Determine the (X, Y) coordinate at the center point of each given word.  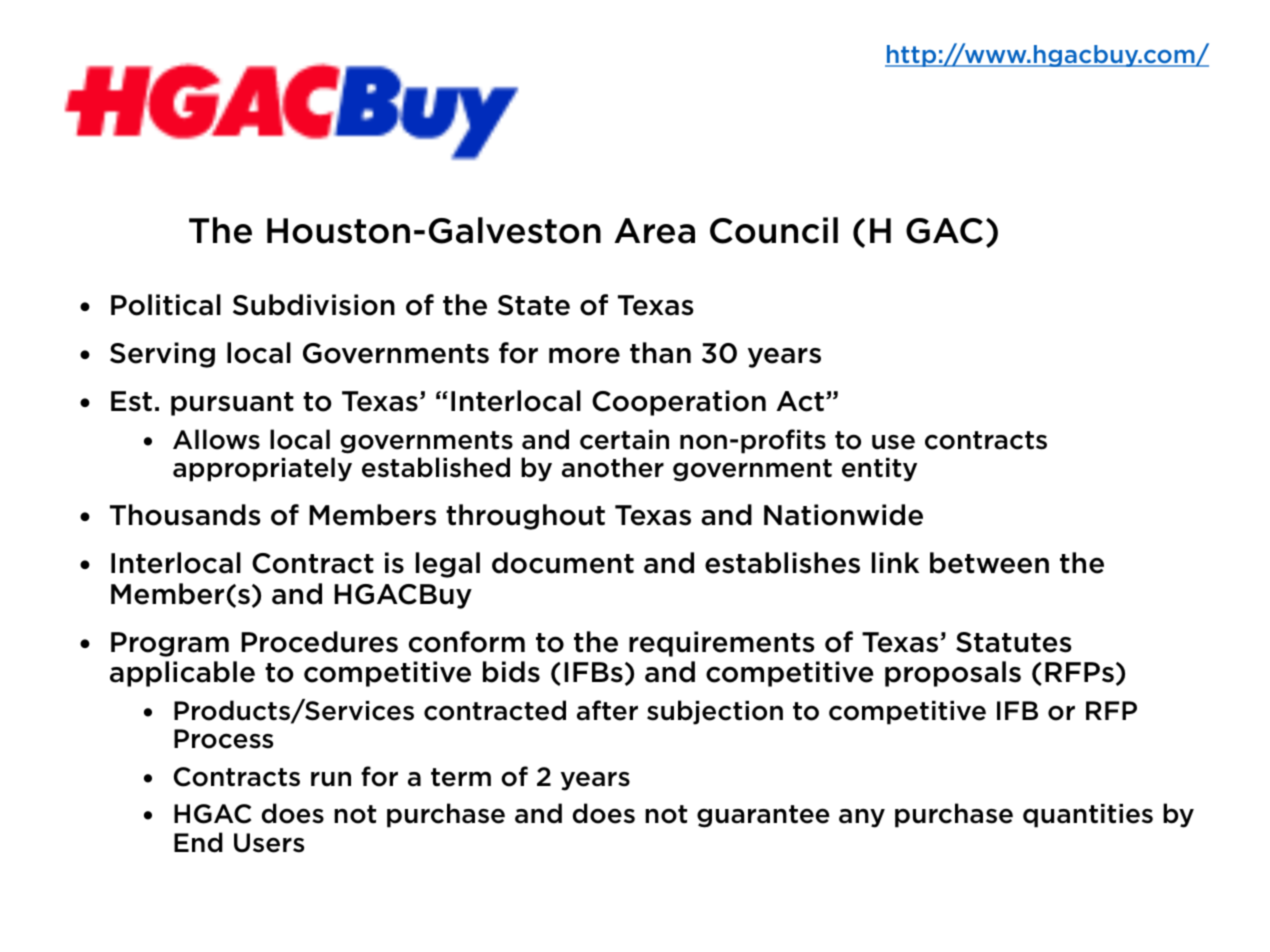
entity (879, 470)
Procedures (319, 642)
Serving (162, 355)
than (660, 353)
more (584, 356)
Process (223, 739)
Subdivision (314, 305)
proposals (953, 674)
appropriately (262, 469)
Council (774, 230)
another (613, 467)
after (607, 710)
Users (269, 843)
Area (654, 231)
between (989, 563)
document (563, 563)
